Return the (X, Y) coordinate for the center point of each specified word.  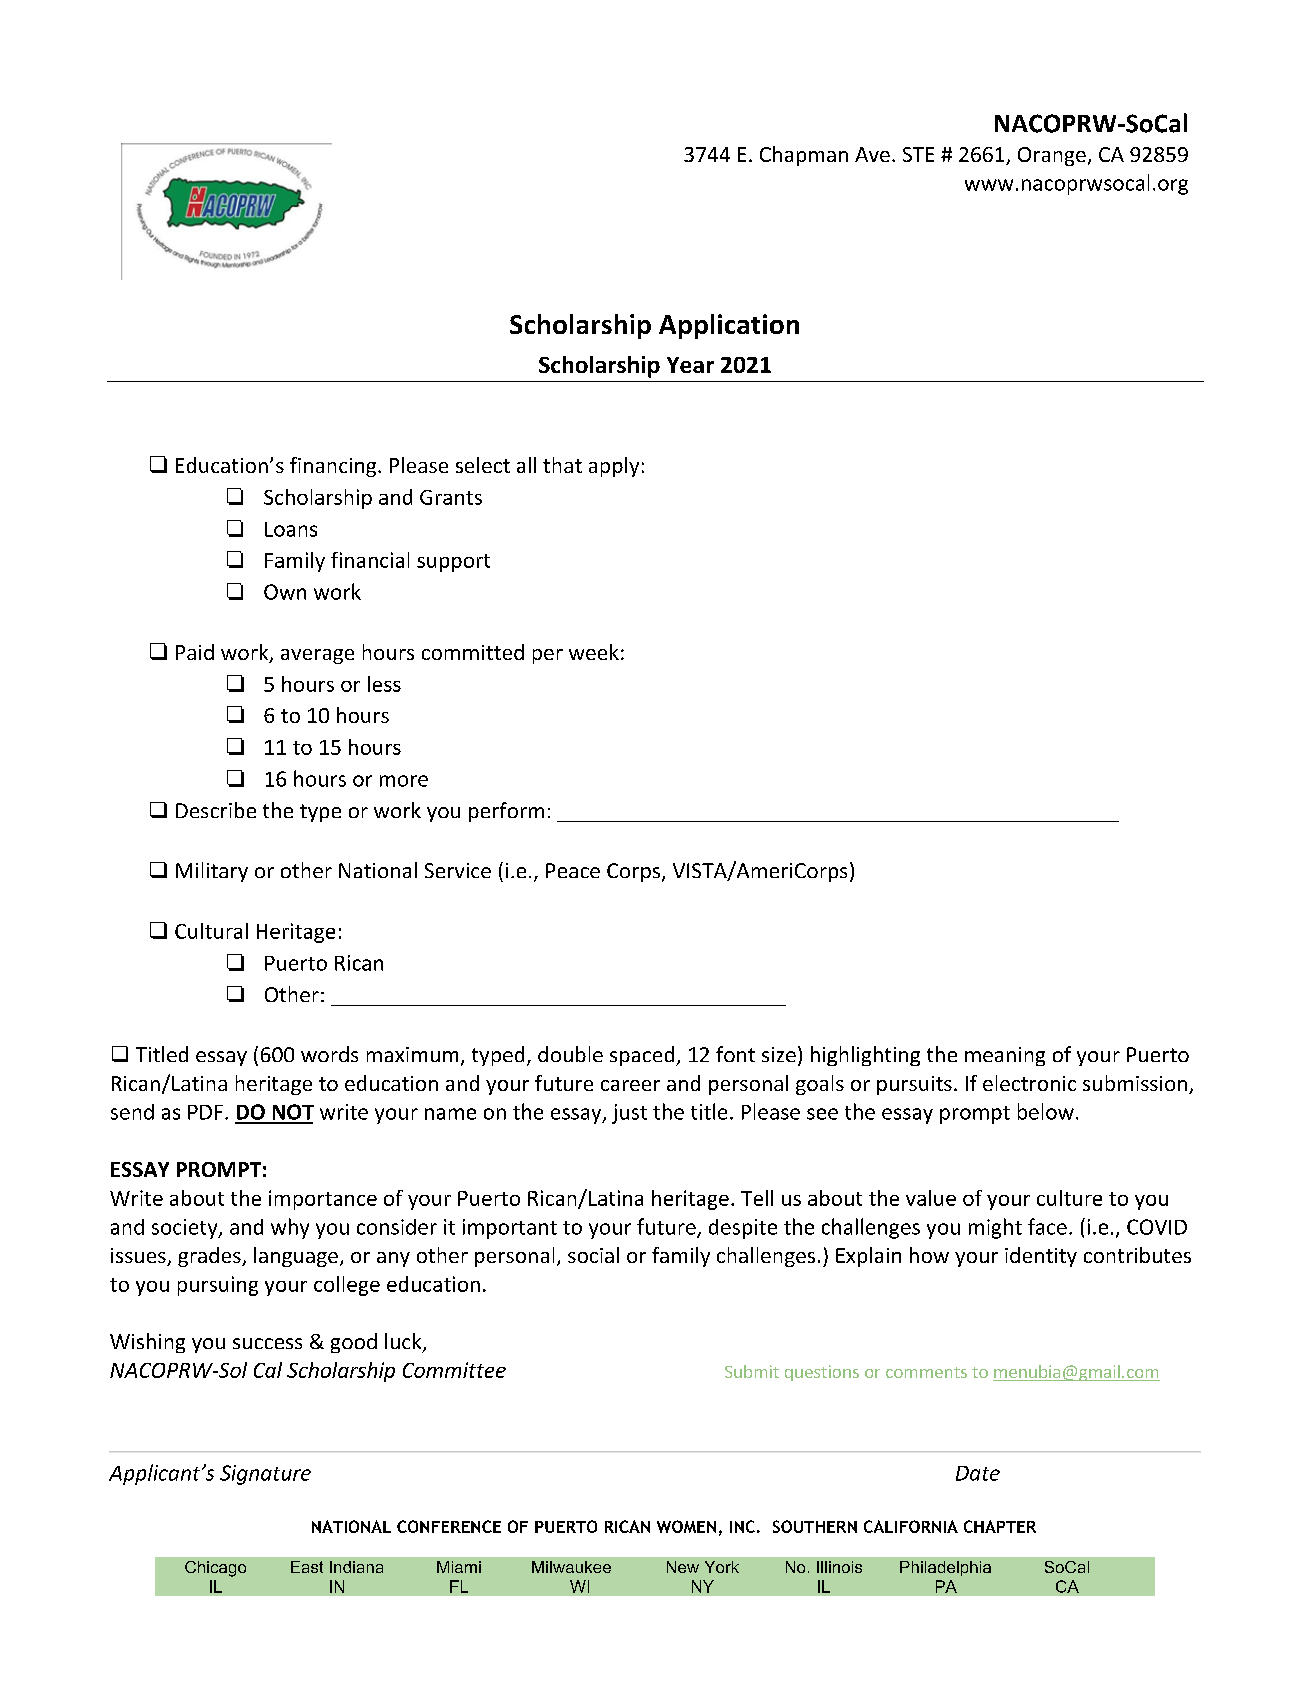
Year (690, 365)
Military (212, 872)
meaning (1005, 1056)
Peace (573, 870)
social (593, 1255)
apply (614, 467)
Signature (265, 1475)
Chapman (804, 156)
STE (918, 154)
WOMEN (686, 1526)
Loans (291, 529)
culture (1069, 1198)
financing (334, 467)
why (290, 1228)
